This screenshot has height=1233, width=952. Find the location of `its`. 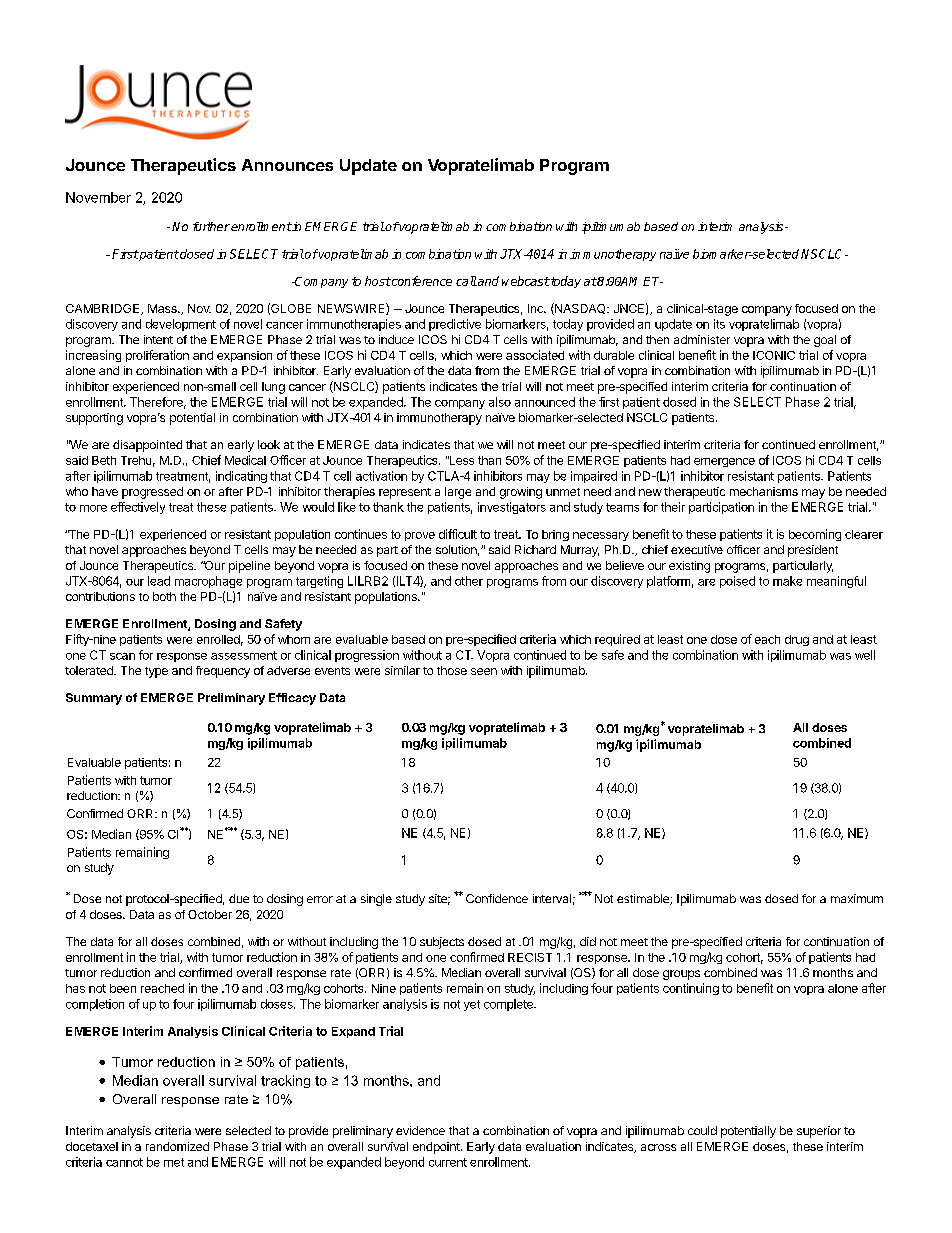

its is located at coordinates (719, 324).
